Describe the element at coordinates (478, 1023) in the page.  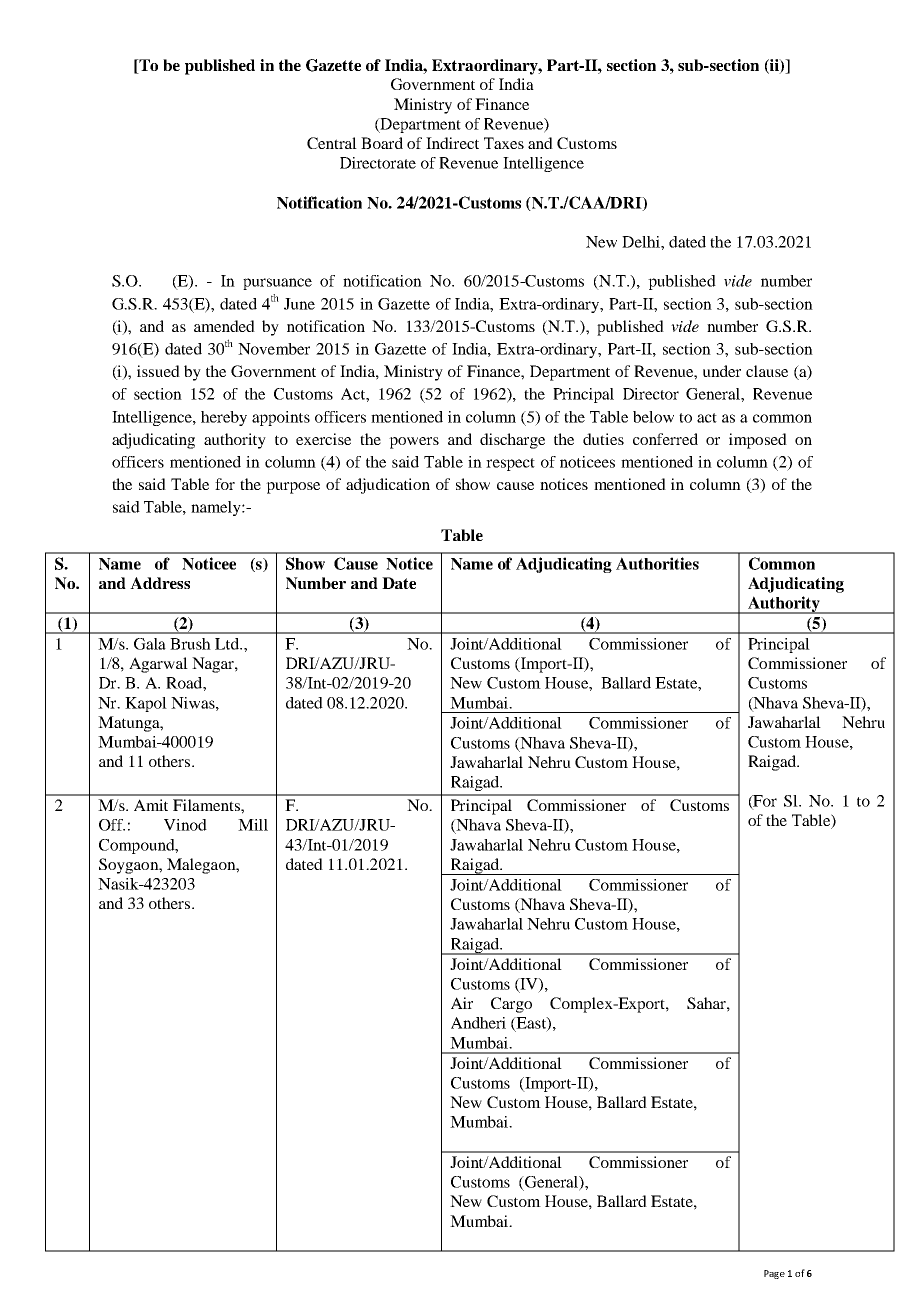
I see `Andheri` at that location.
